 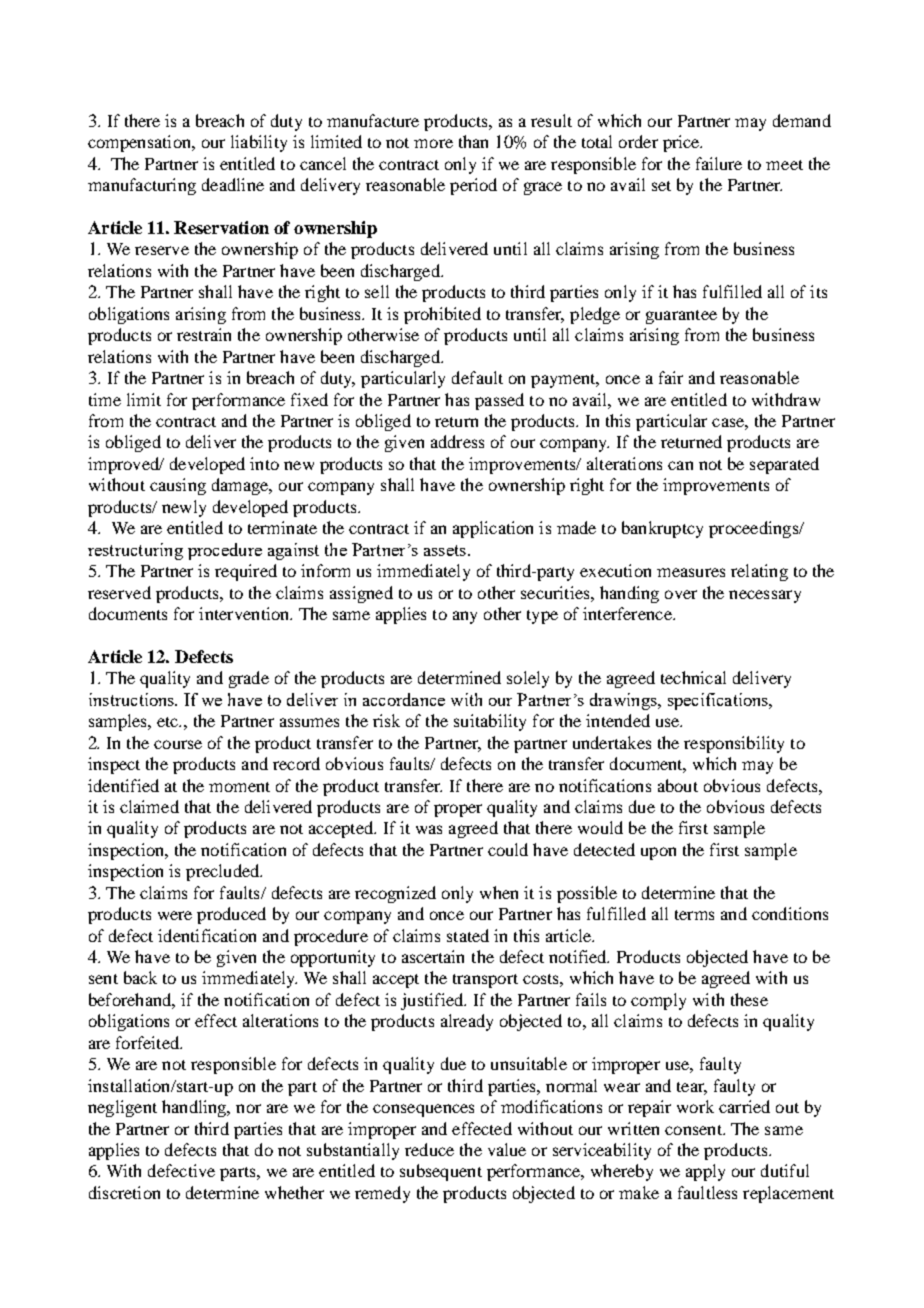 I want to click on than, so click(x=473, y=141).
